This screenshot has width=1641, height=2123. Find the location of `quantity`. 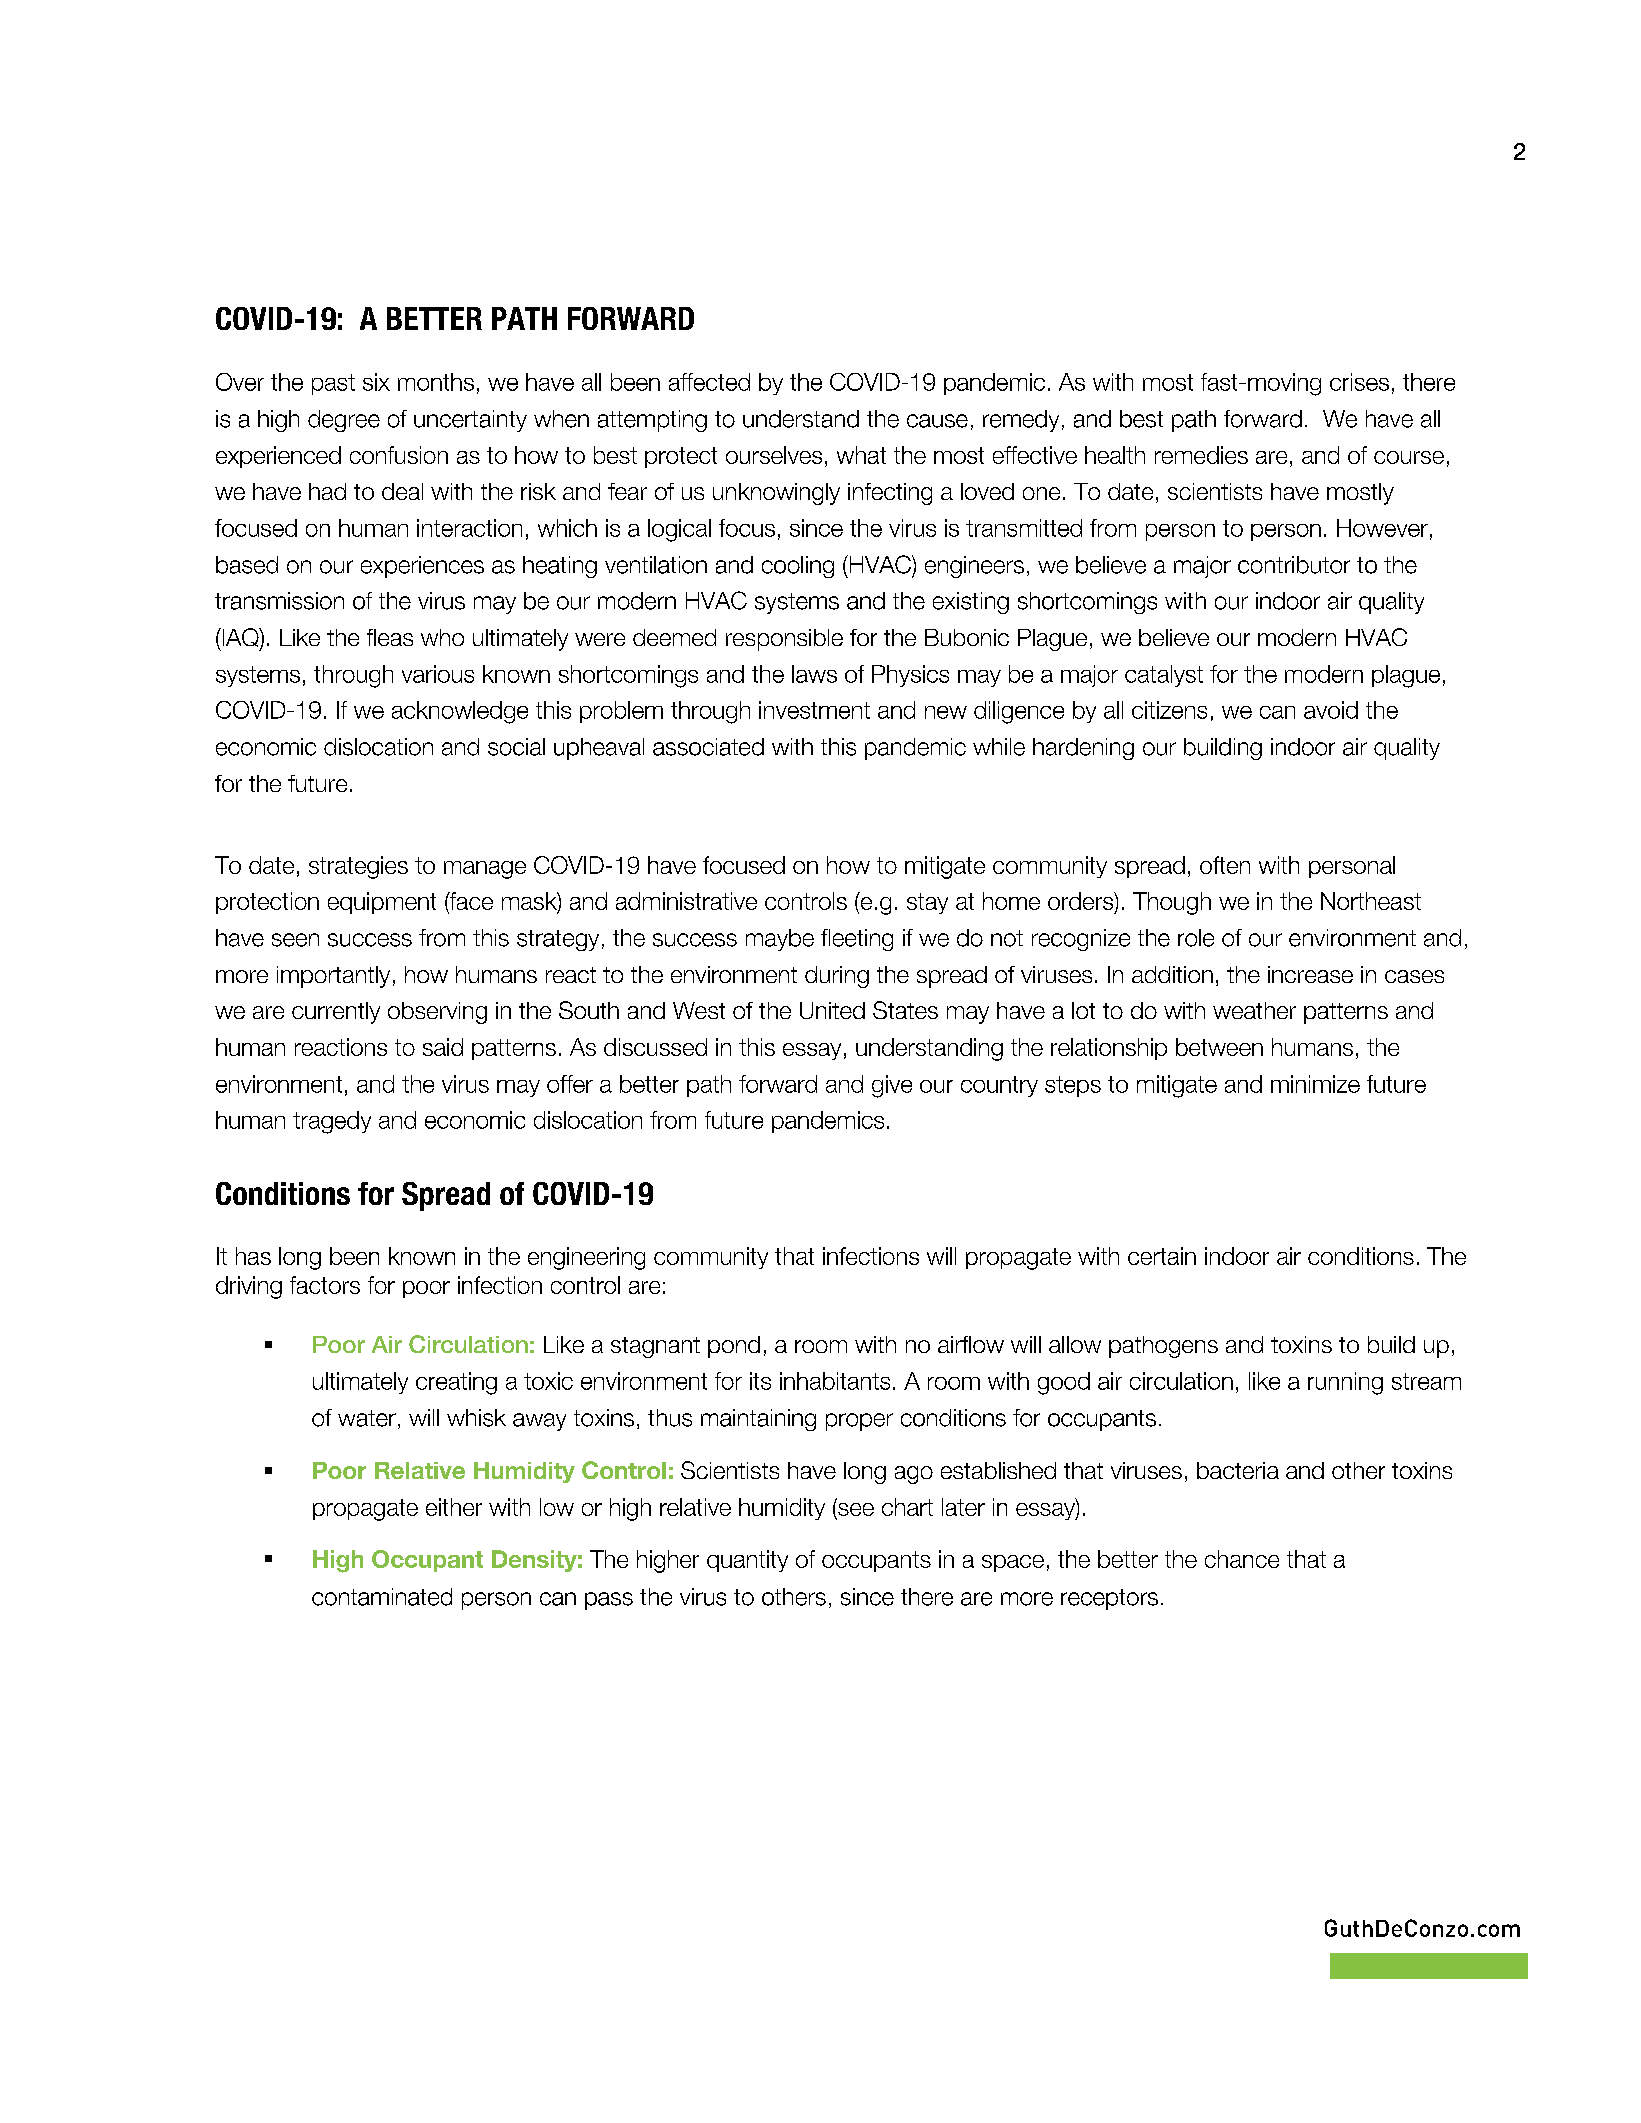

quantity is located at coordinates (747, 1561).
